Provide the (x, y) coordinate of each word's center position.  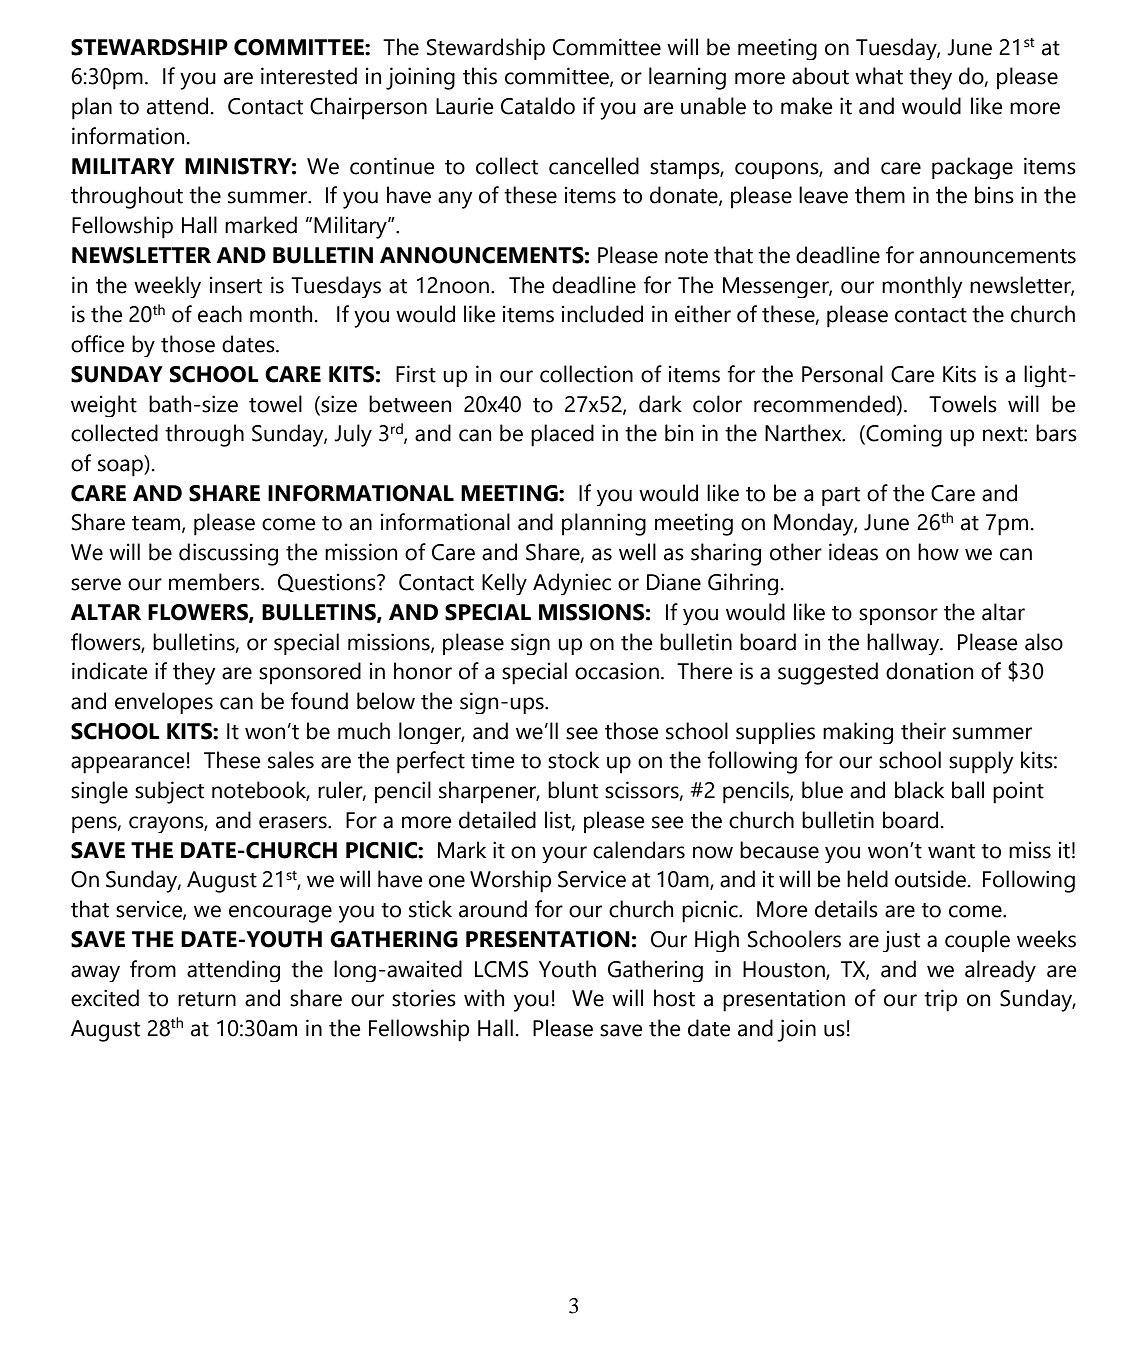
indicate (109, 671)
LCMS (502, 969)
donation (929, 671)
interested (309, 76)
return (207, 999)
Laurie (464, 106)
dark (660, 404)
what (879, 76)
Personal (842, 374)
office (97, 344)
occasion (617, 671)
